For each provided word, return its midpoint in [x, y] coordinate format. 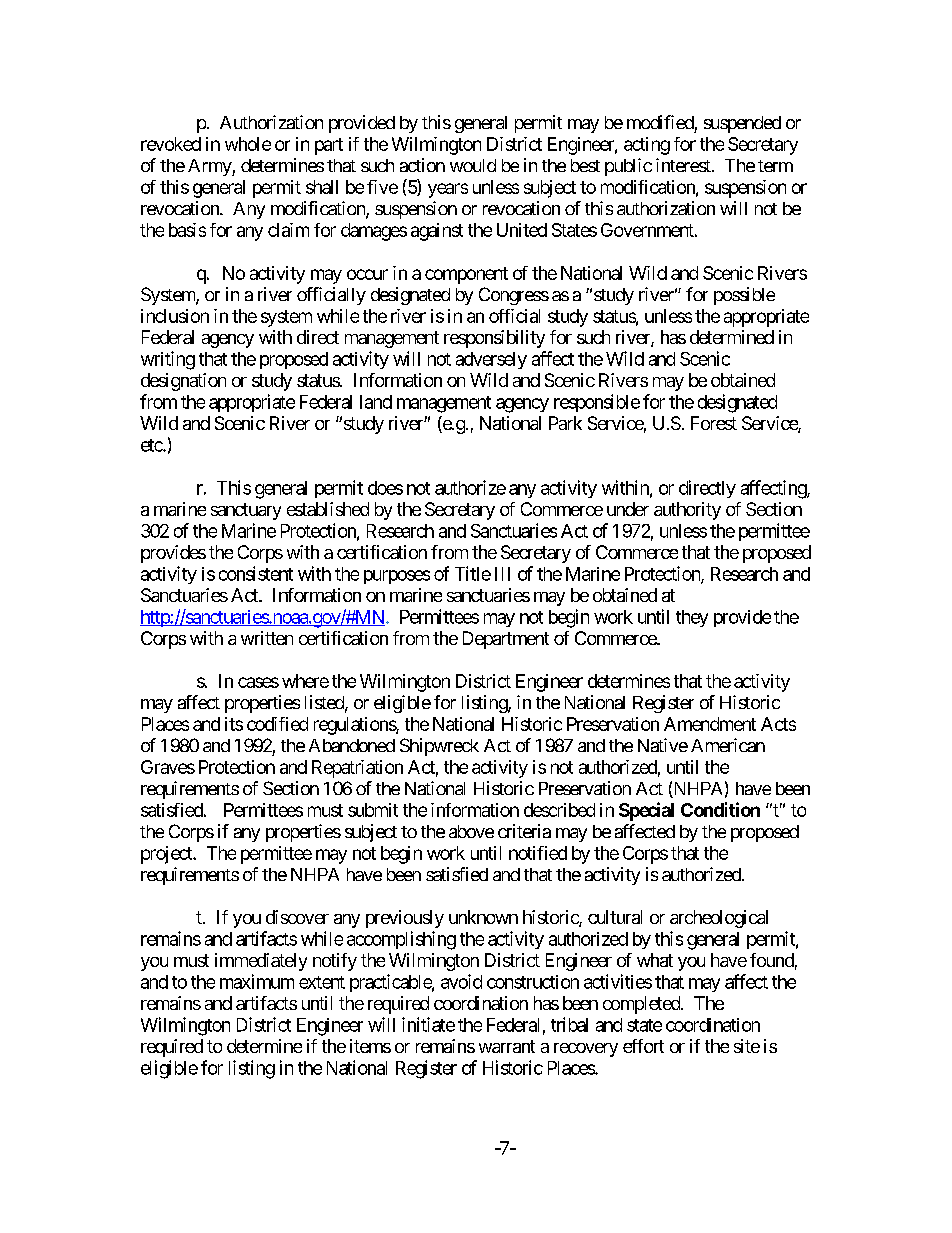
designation [183, 382]
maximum [257, 981]
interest [684, 165]
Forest [714, 423]
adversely [491, 360]
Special [646, 811]
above [471, 831]
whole [248, 144]
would [473, 165]
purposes [397, 577]
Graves [168, 767]
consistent [256, 573]
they [692, 618]
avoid [461, 981]
